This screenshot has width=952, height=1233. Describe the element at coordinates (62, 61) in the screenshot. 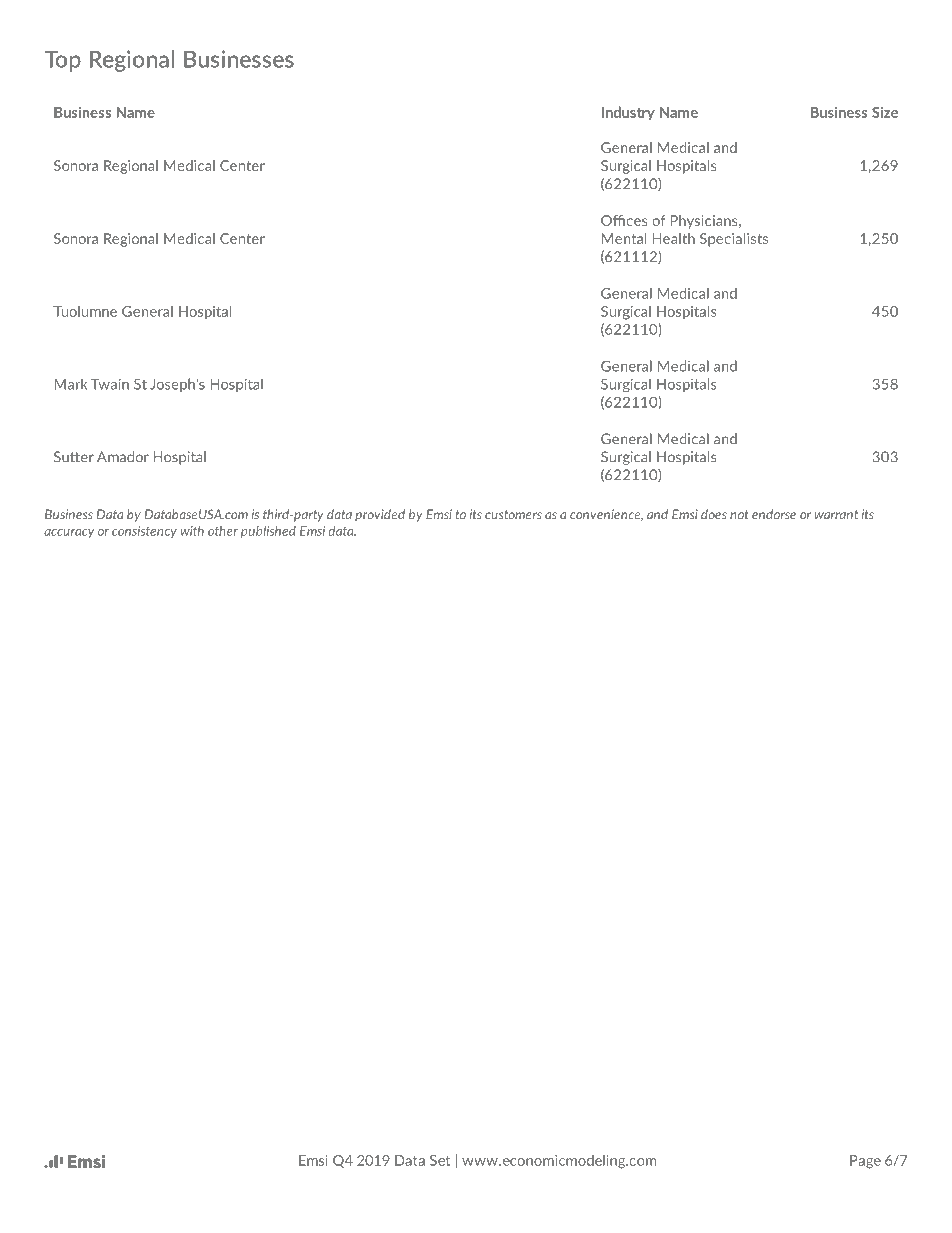

I see `Top` at that location.
